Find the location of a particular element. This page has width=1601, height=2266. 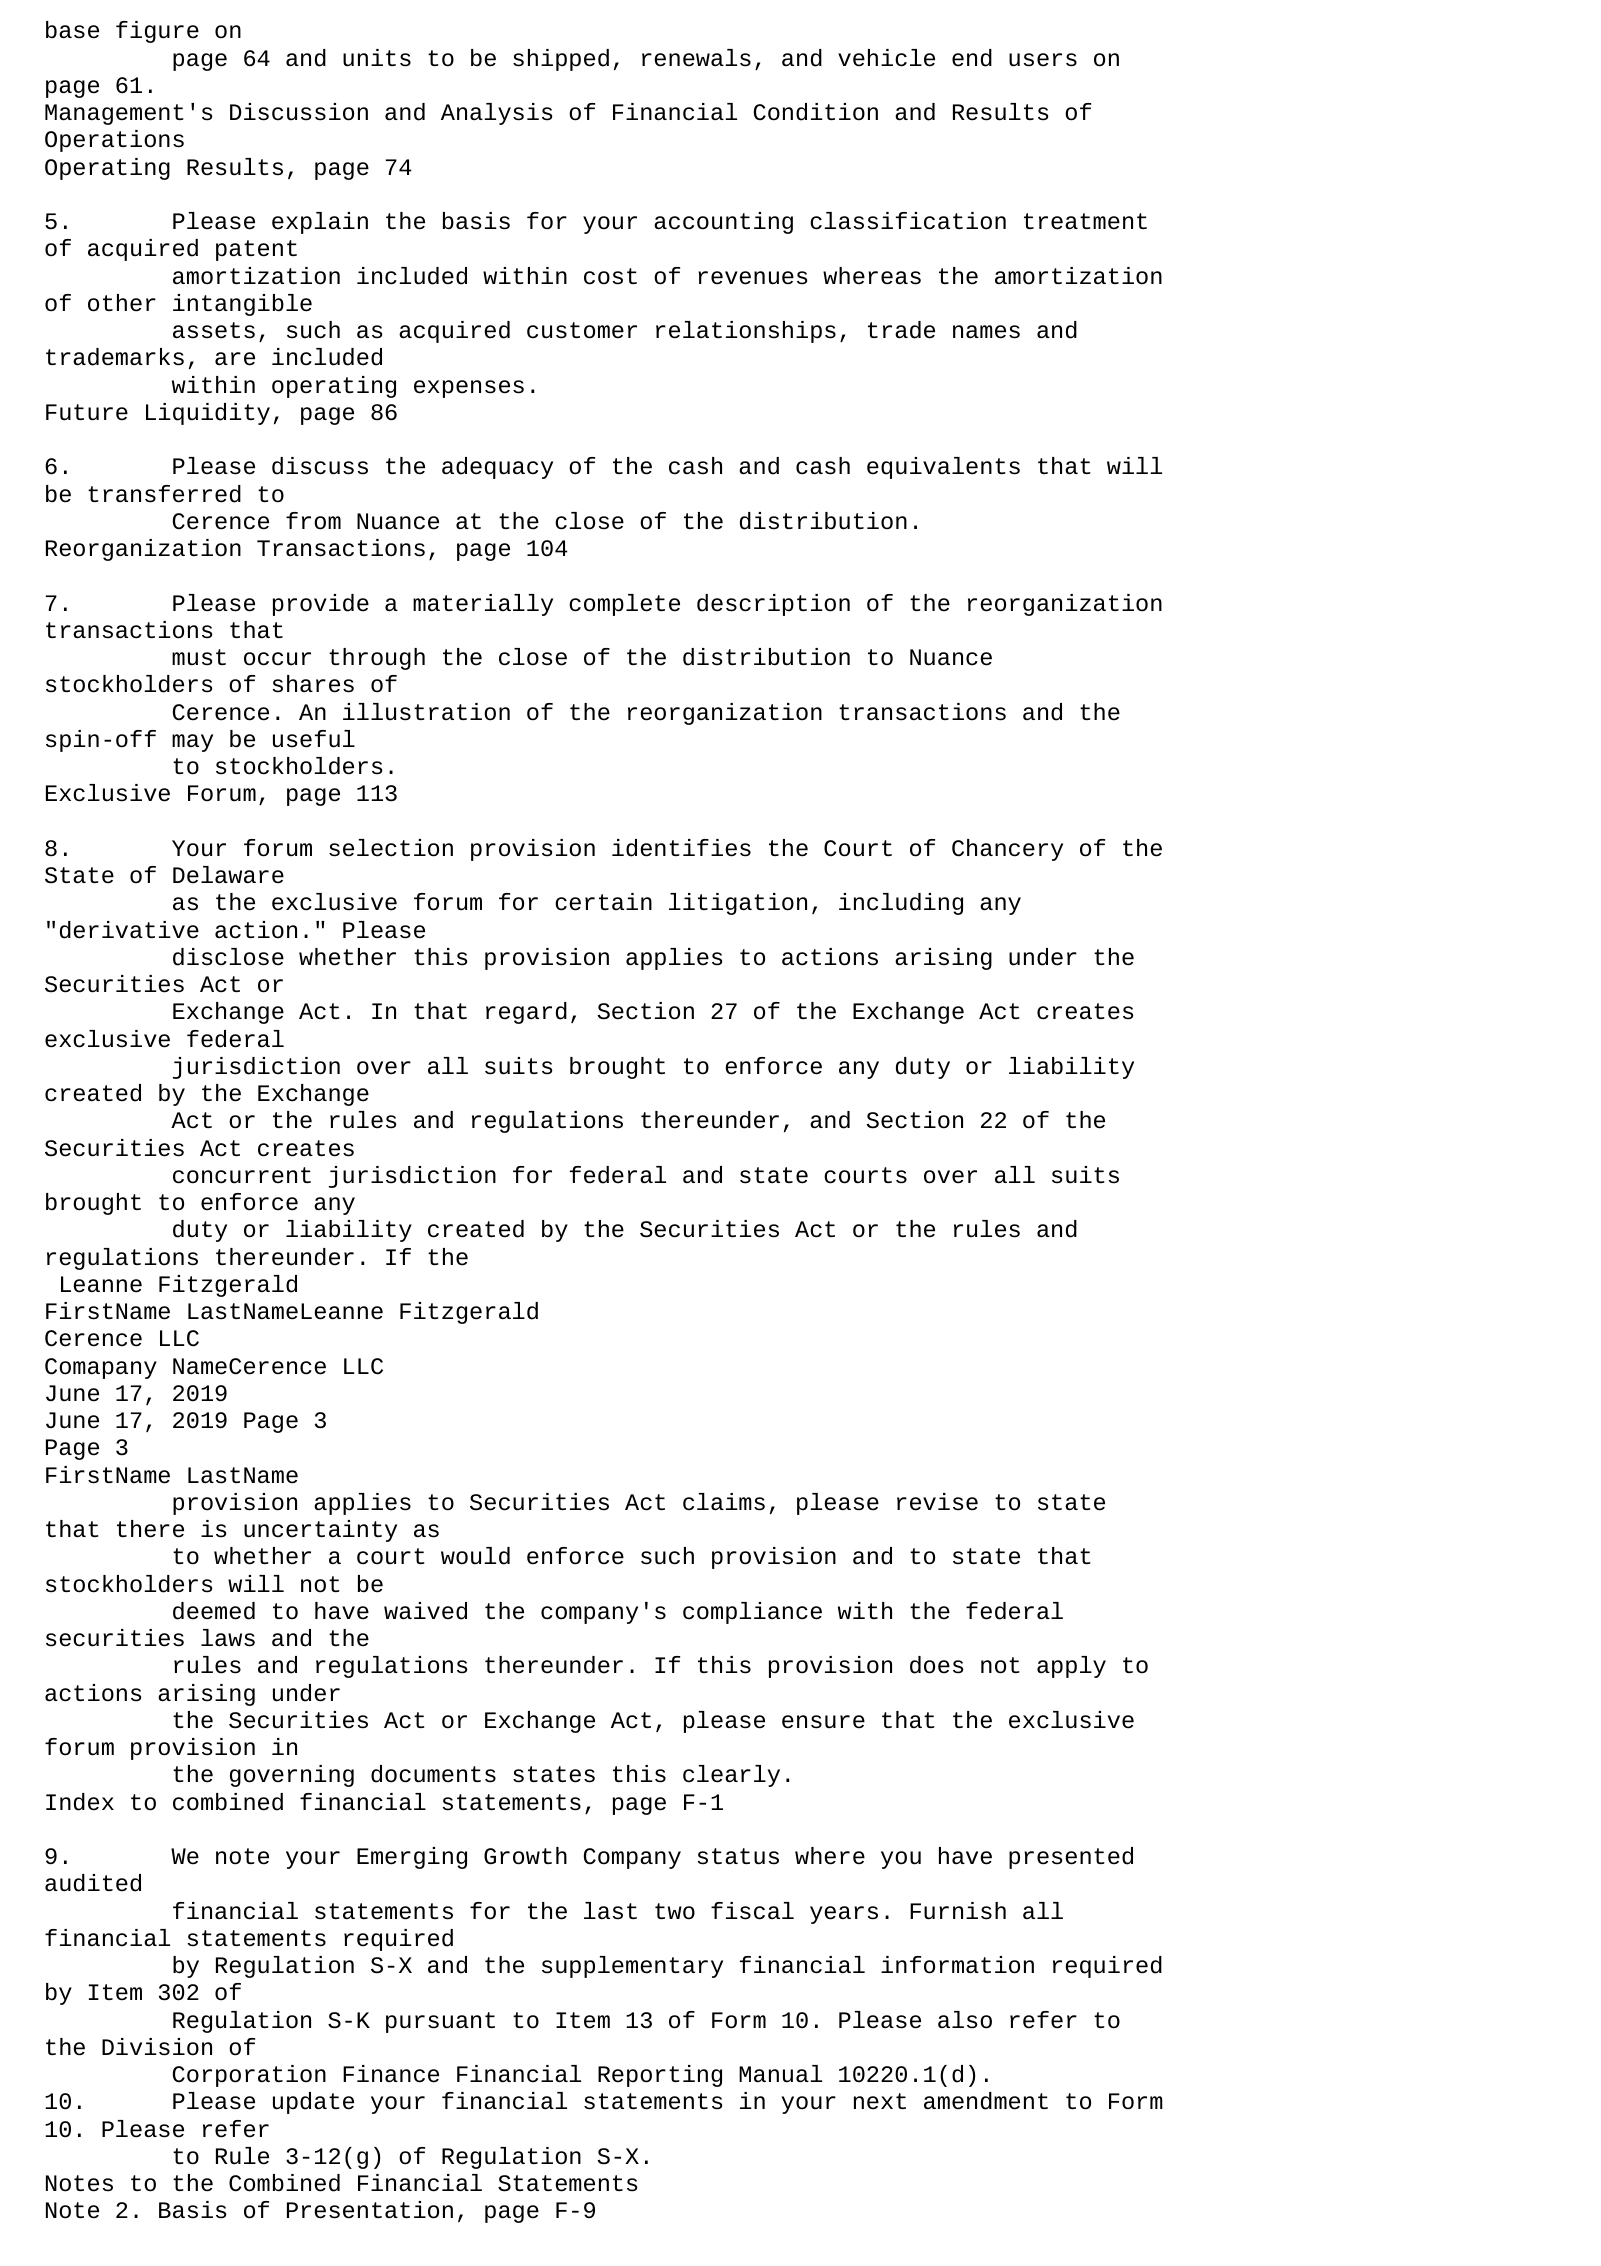

concurrent is located at coordinates (242, 1175).
